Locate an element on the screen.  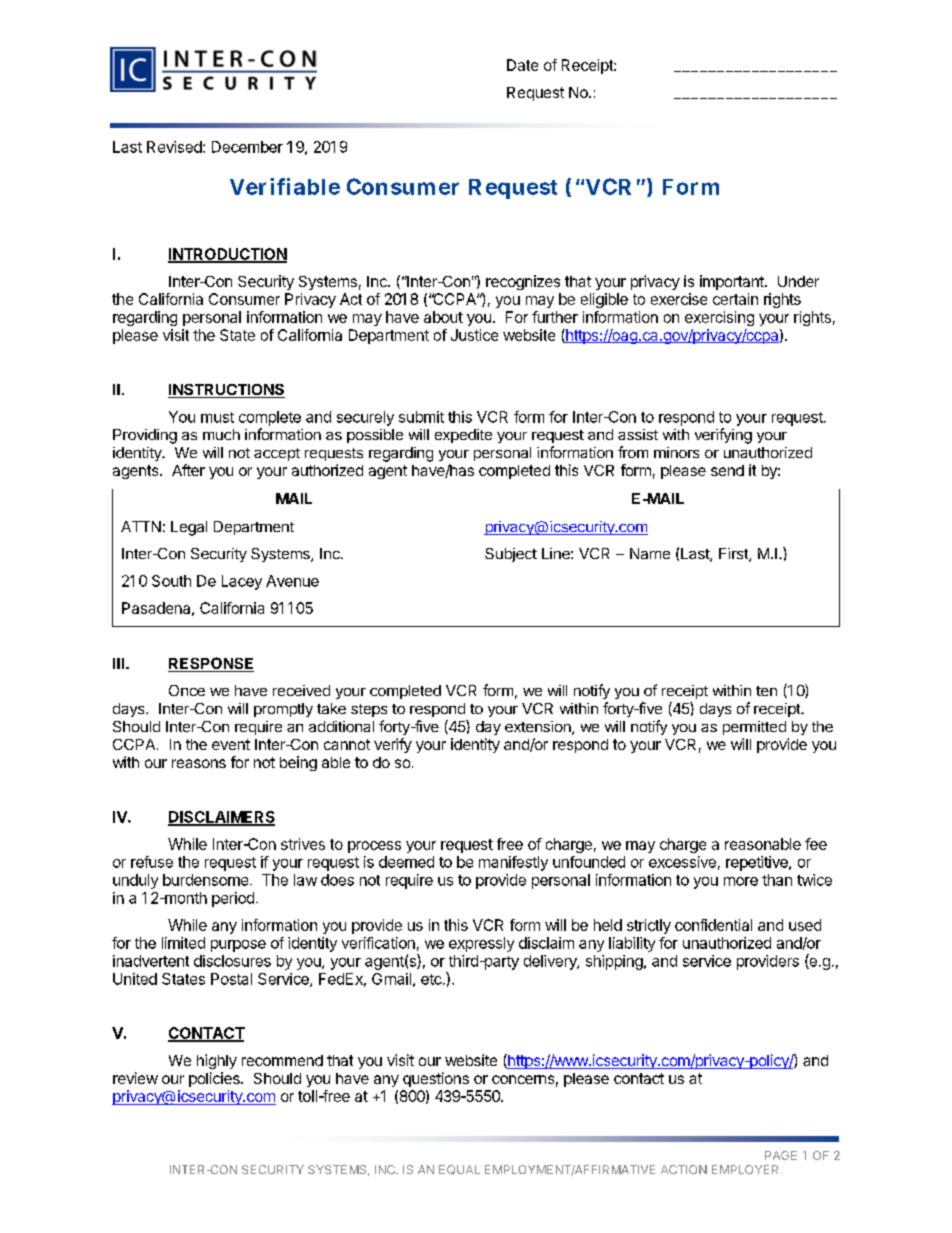
policies is located at coordinates (215, 1079).
